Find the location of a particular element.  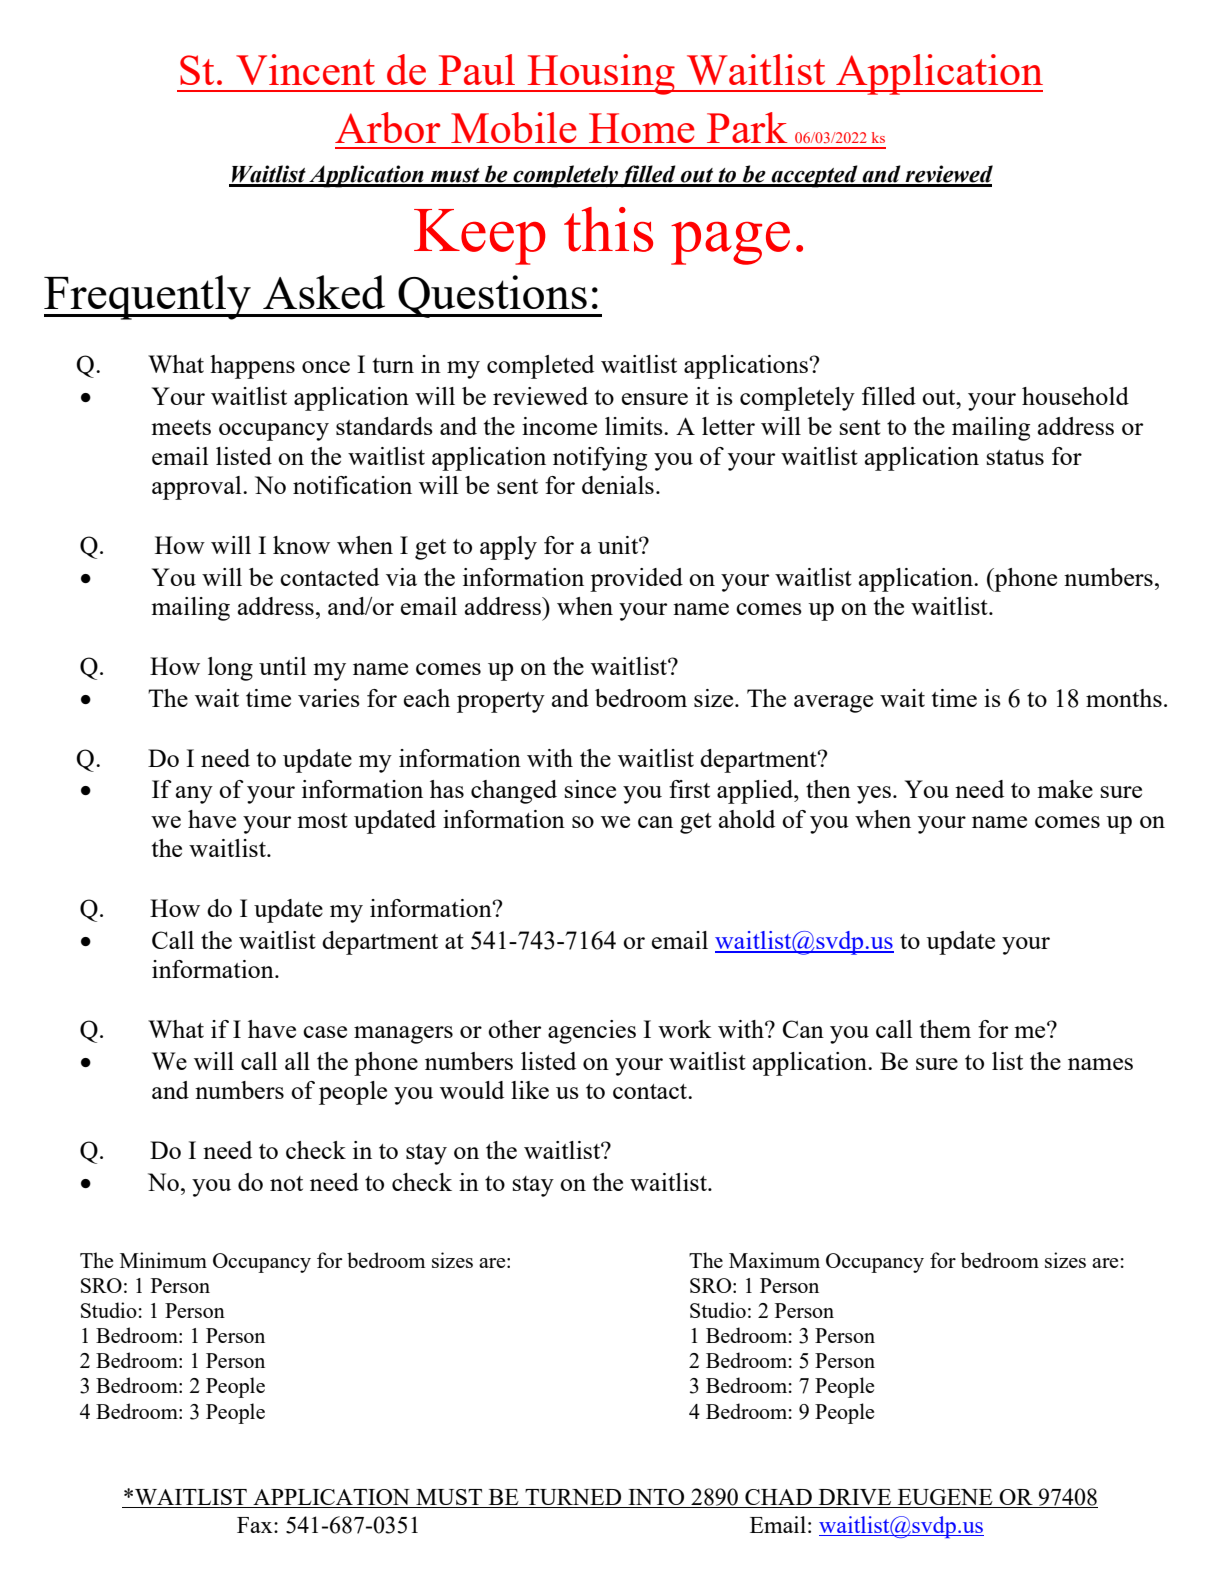

INTO is located at coordinates (656, 1498).
